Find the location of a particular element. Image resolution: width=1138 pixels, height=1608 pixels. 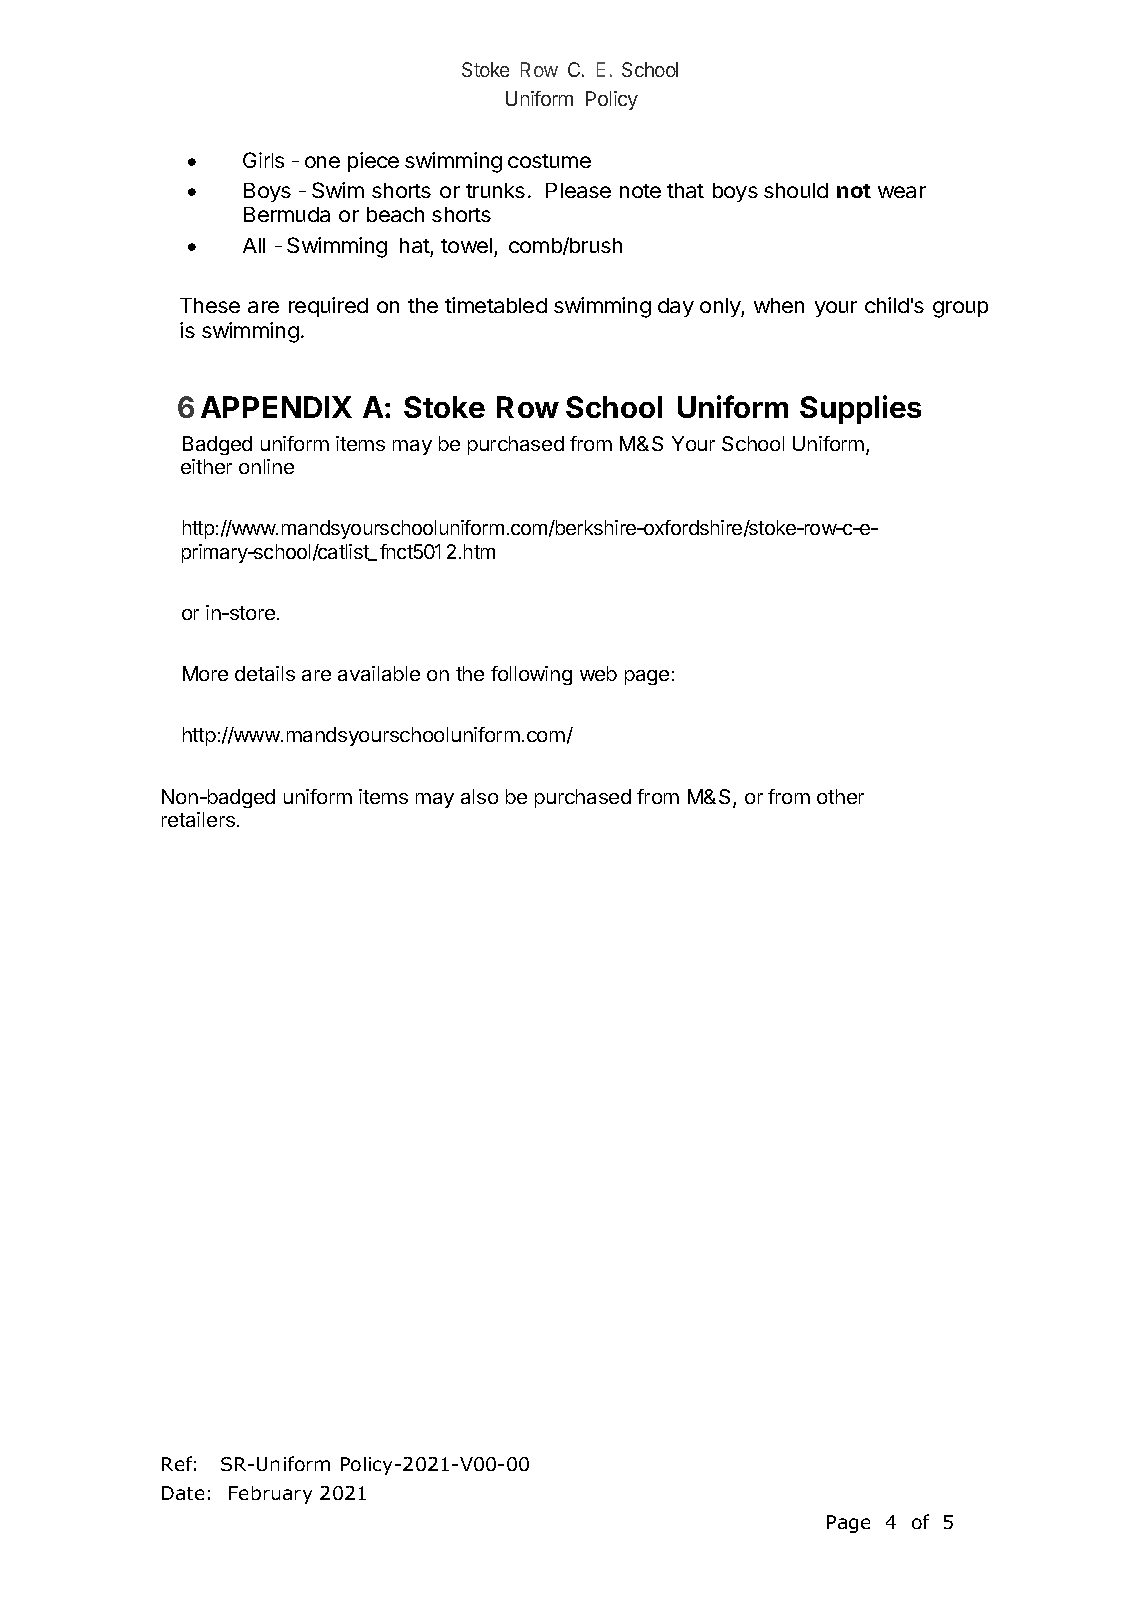

following is located at coordinates (531, 675).
